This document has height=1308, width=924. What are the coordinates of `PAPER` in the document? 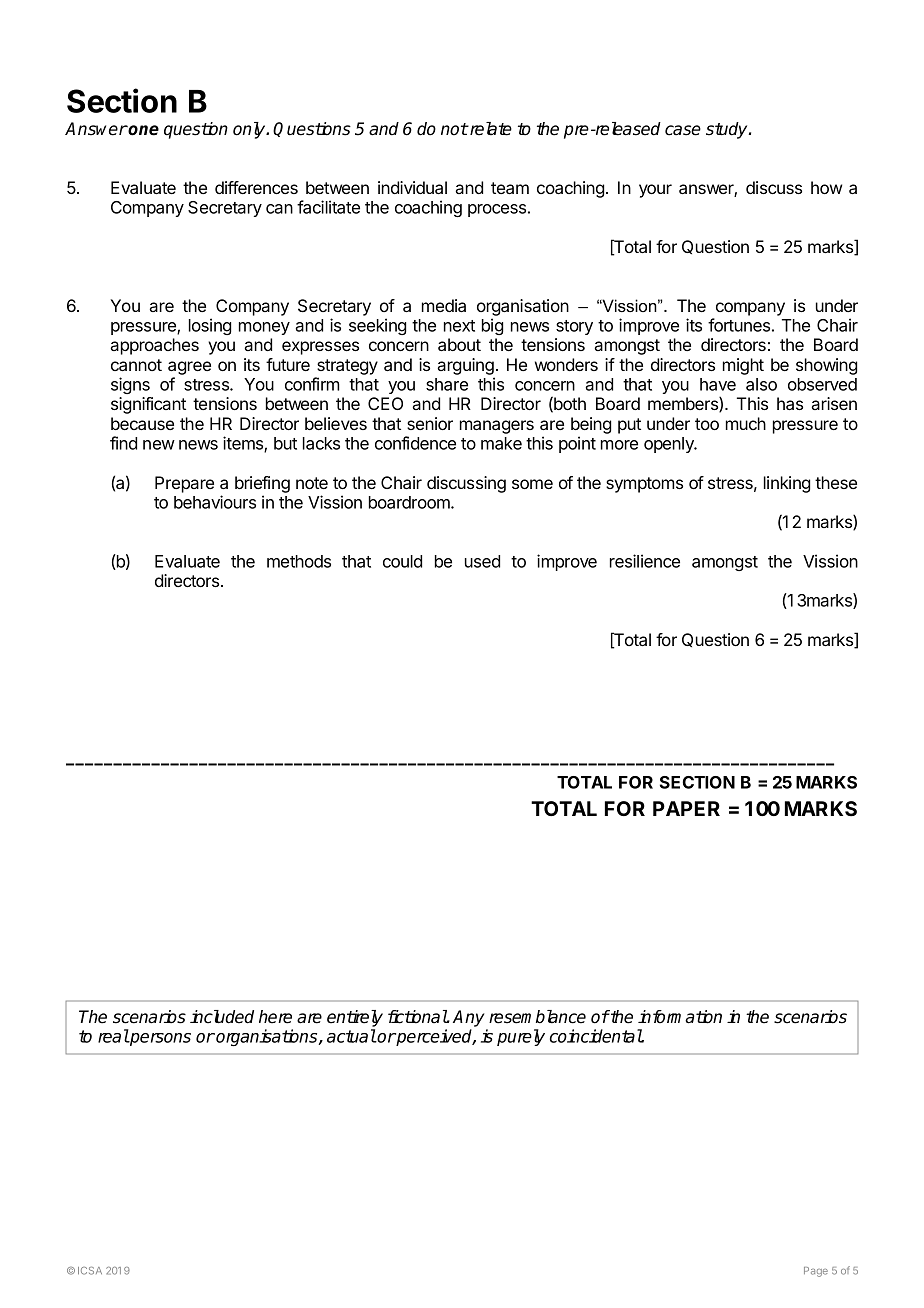 It's located at (686, 808).
